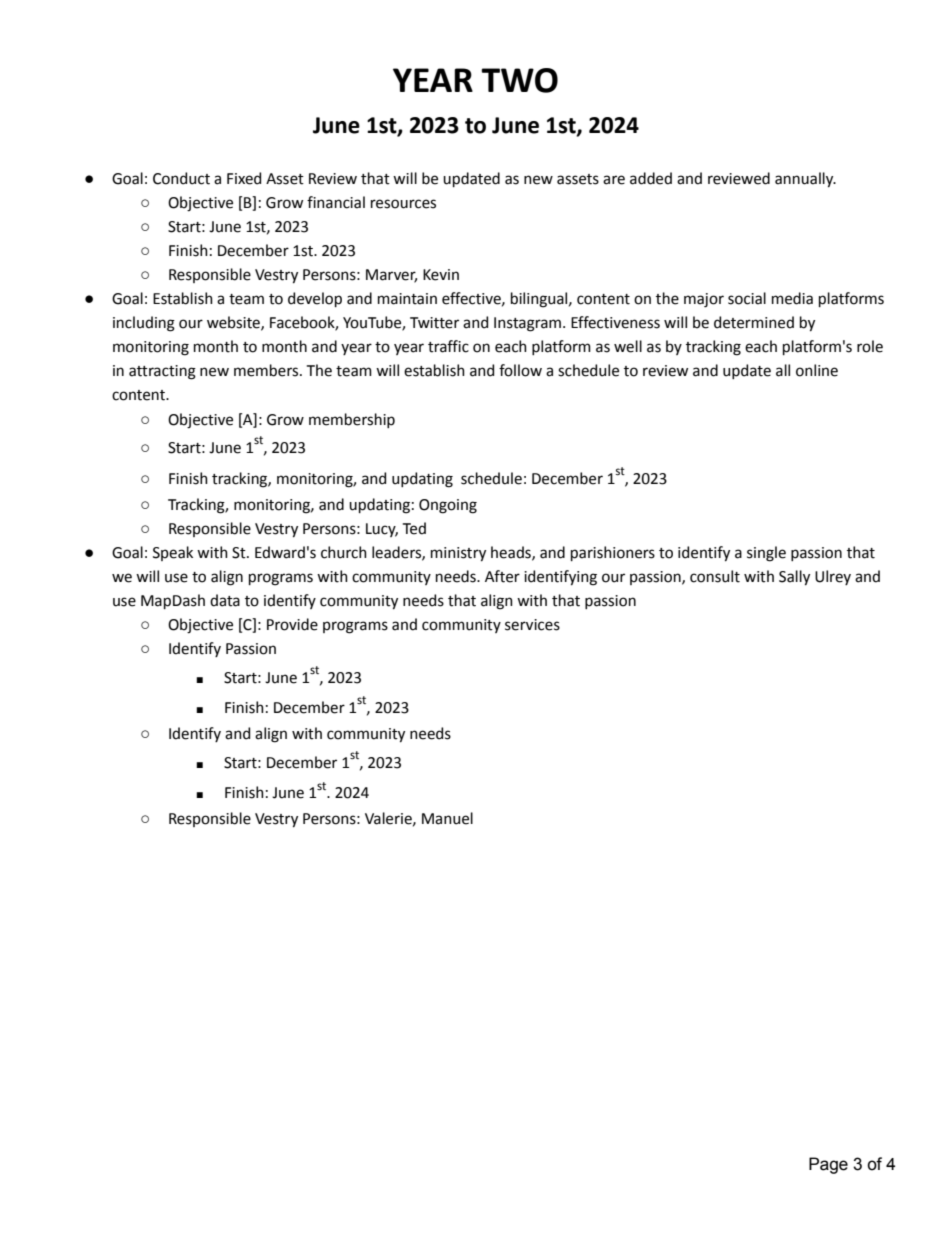  I want to click on Manuel, so click(447, 818).
